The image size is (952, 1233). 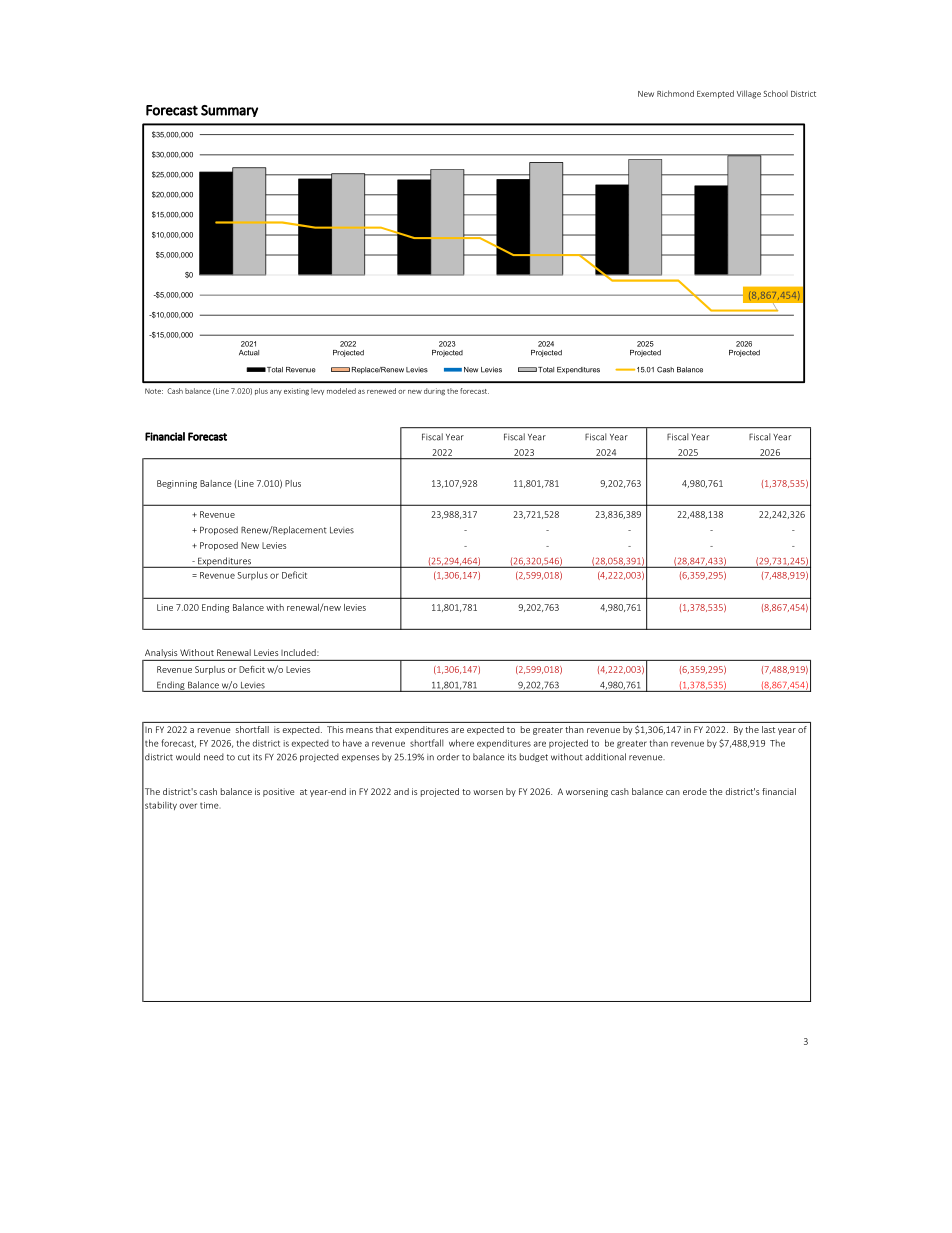 I want to click on Exempted, so click(x=715, y=94).
